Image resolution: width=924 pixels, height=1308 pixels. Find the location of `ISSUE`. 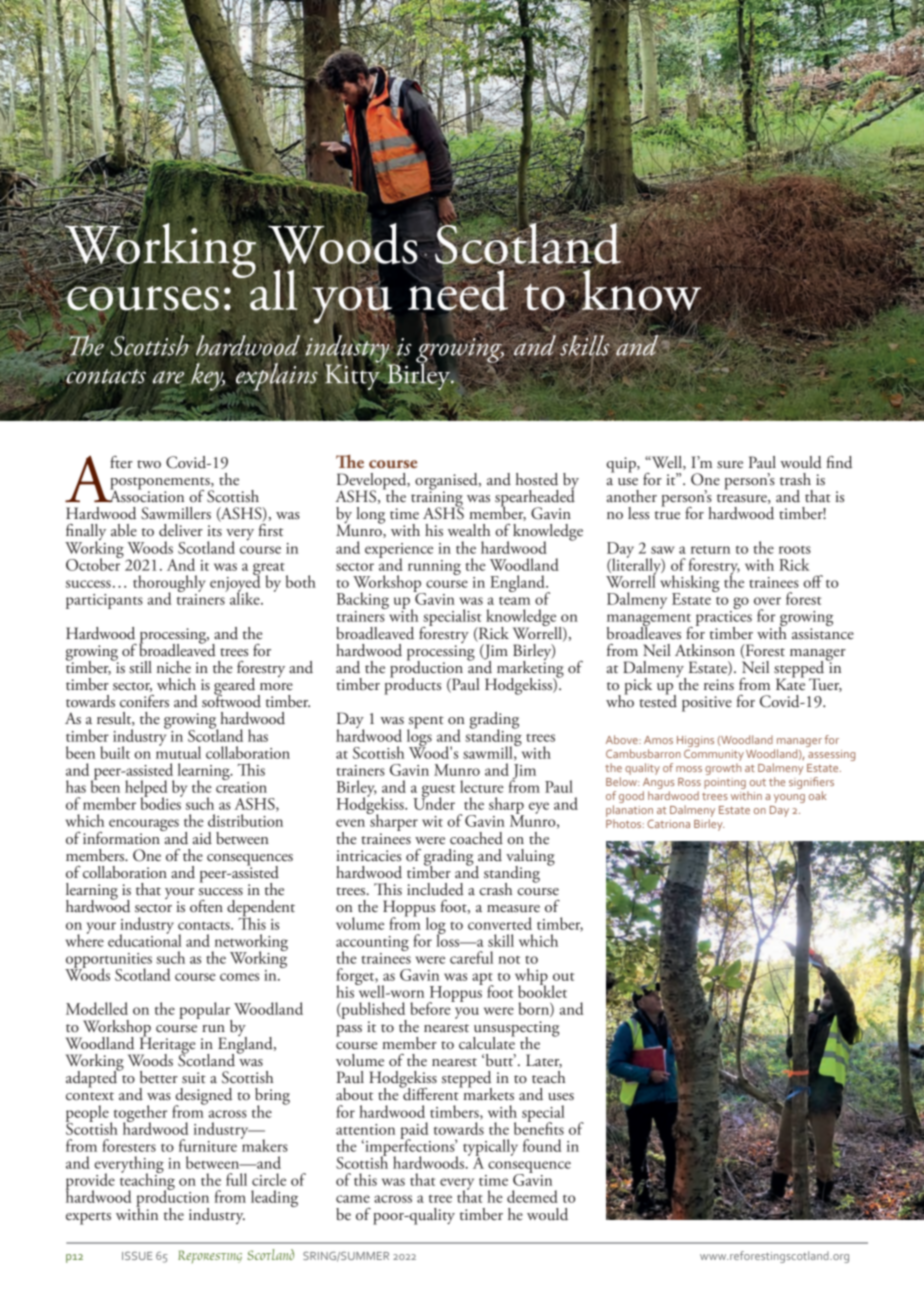

ISSUE is located at coordinates (137, 1255).
